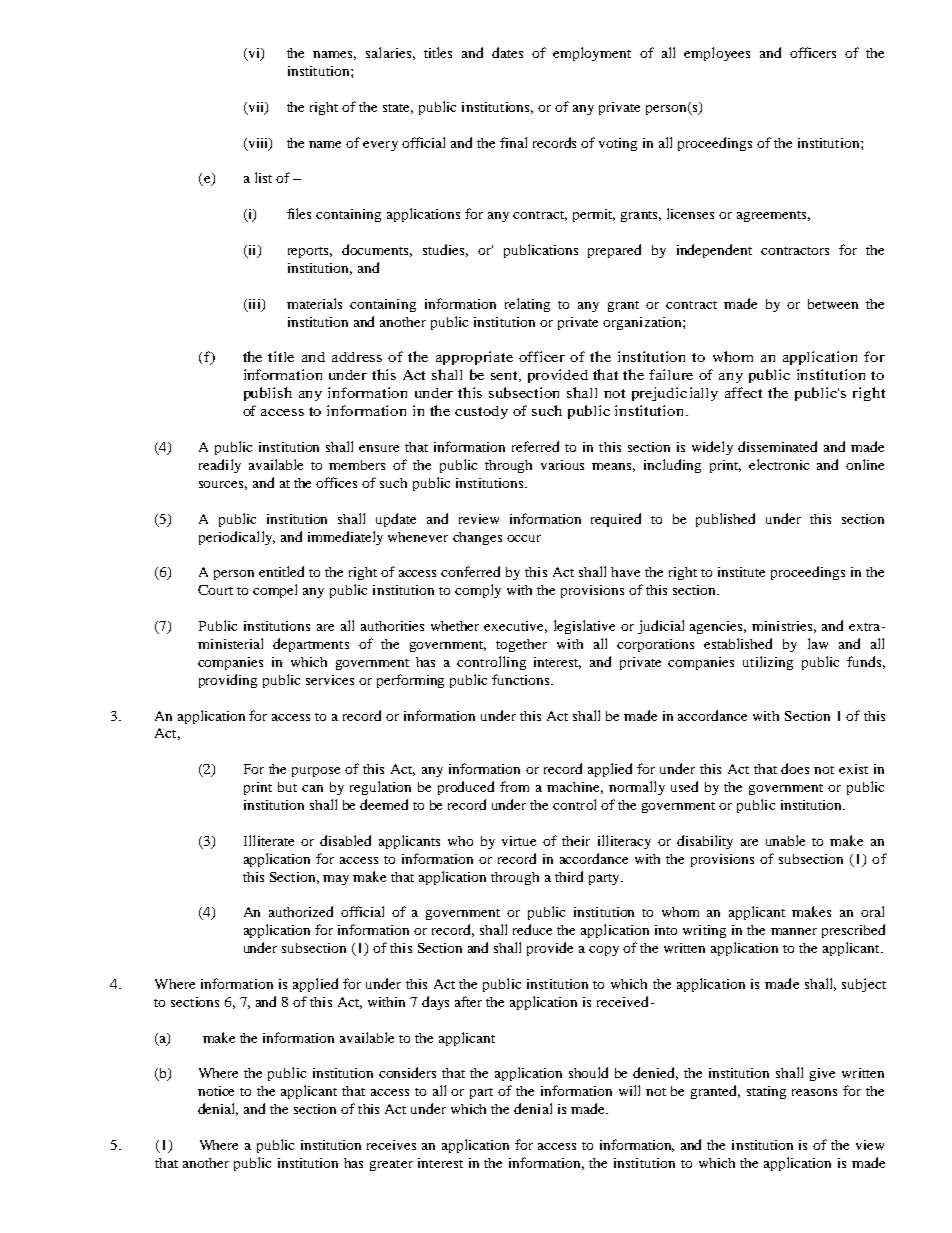 The image size is (952, 1233). What do you see at coordinates (398, 109) in the image?
I see `state` at bounding box center [398, 109].
